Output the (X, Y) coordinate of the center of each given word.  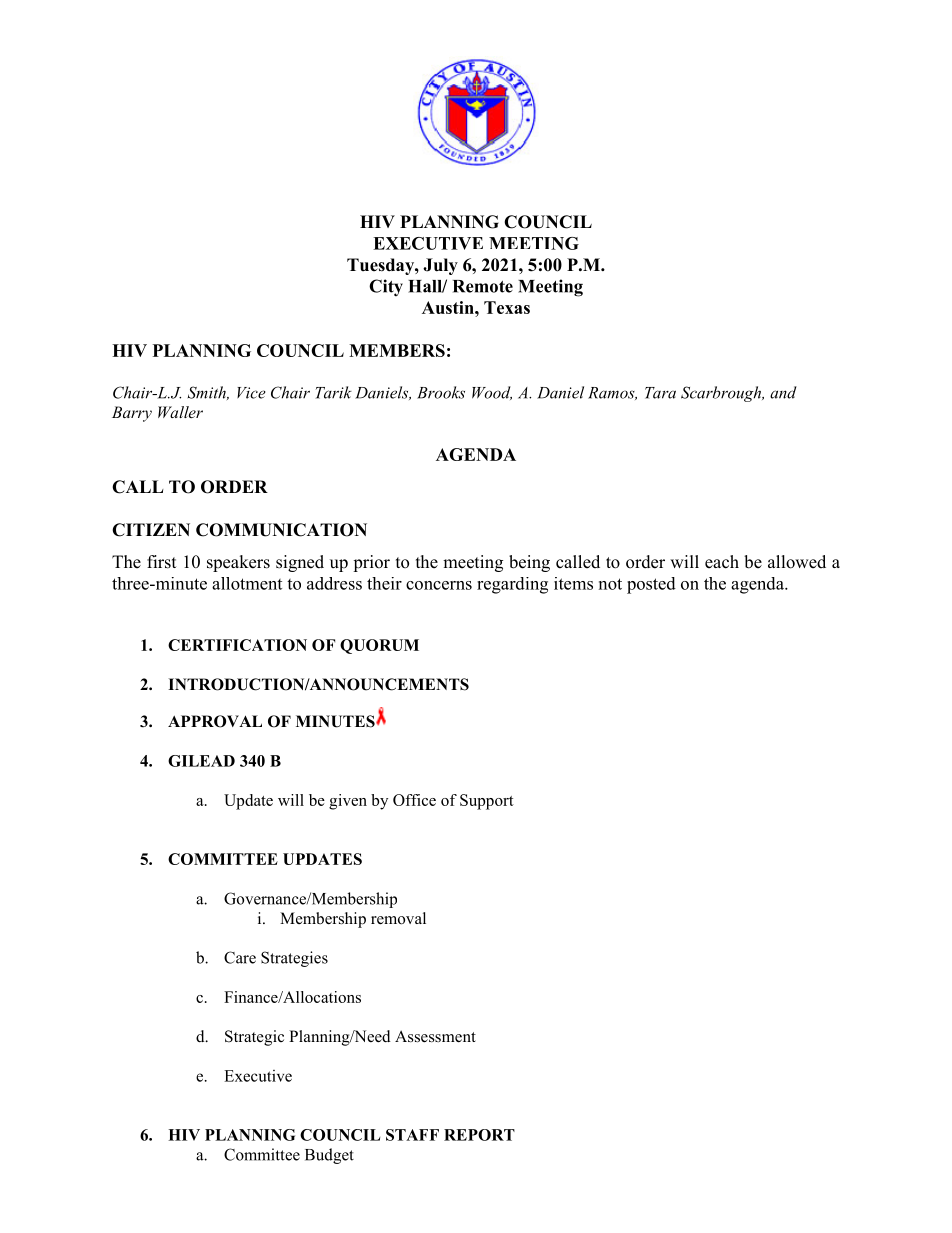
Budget (329, 1156)
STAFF (412, 1135)
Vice (251, 393)
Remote (483, 286)
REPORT (479, 1135)
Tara (660, 393)
